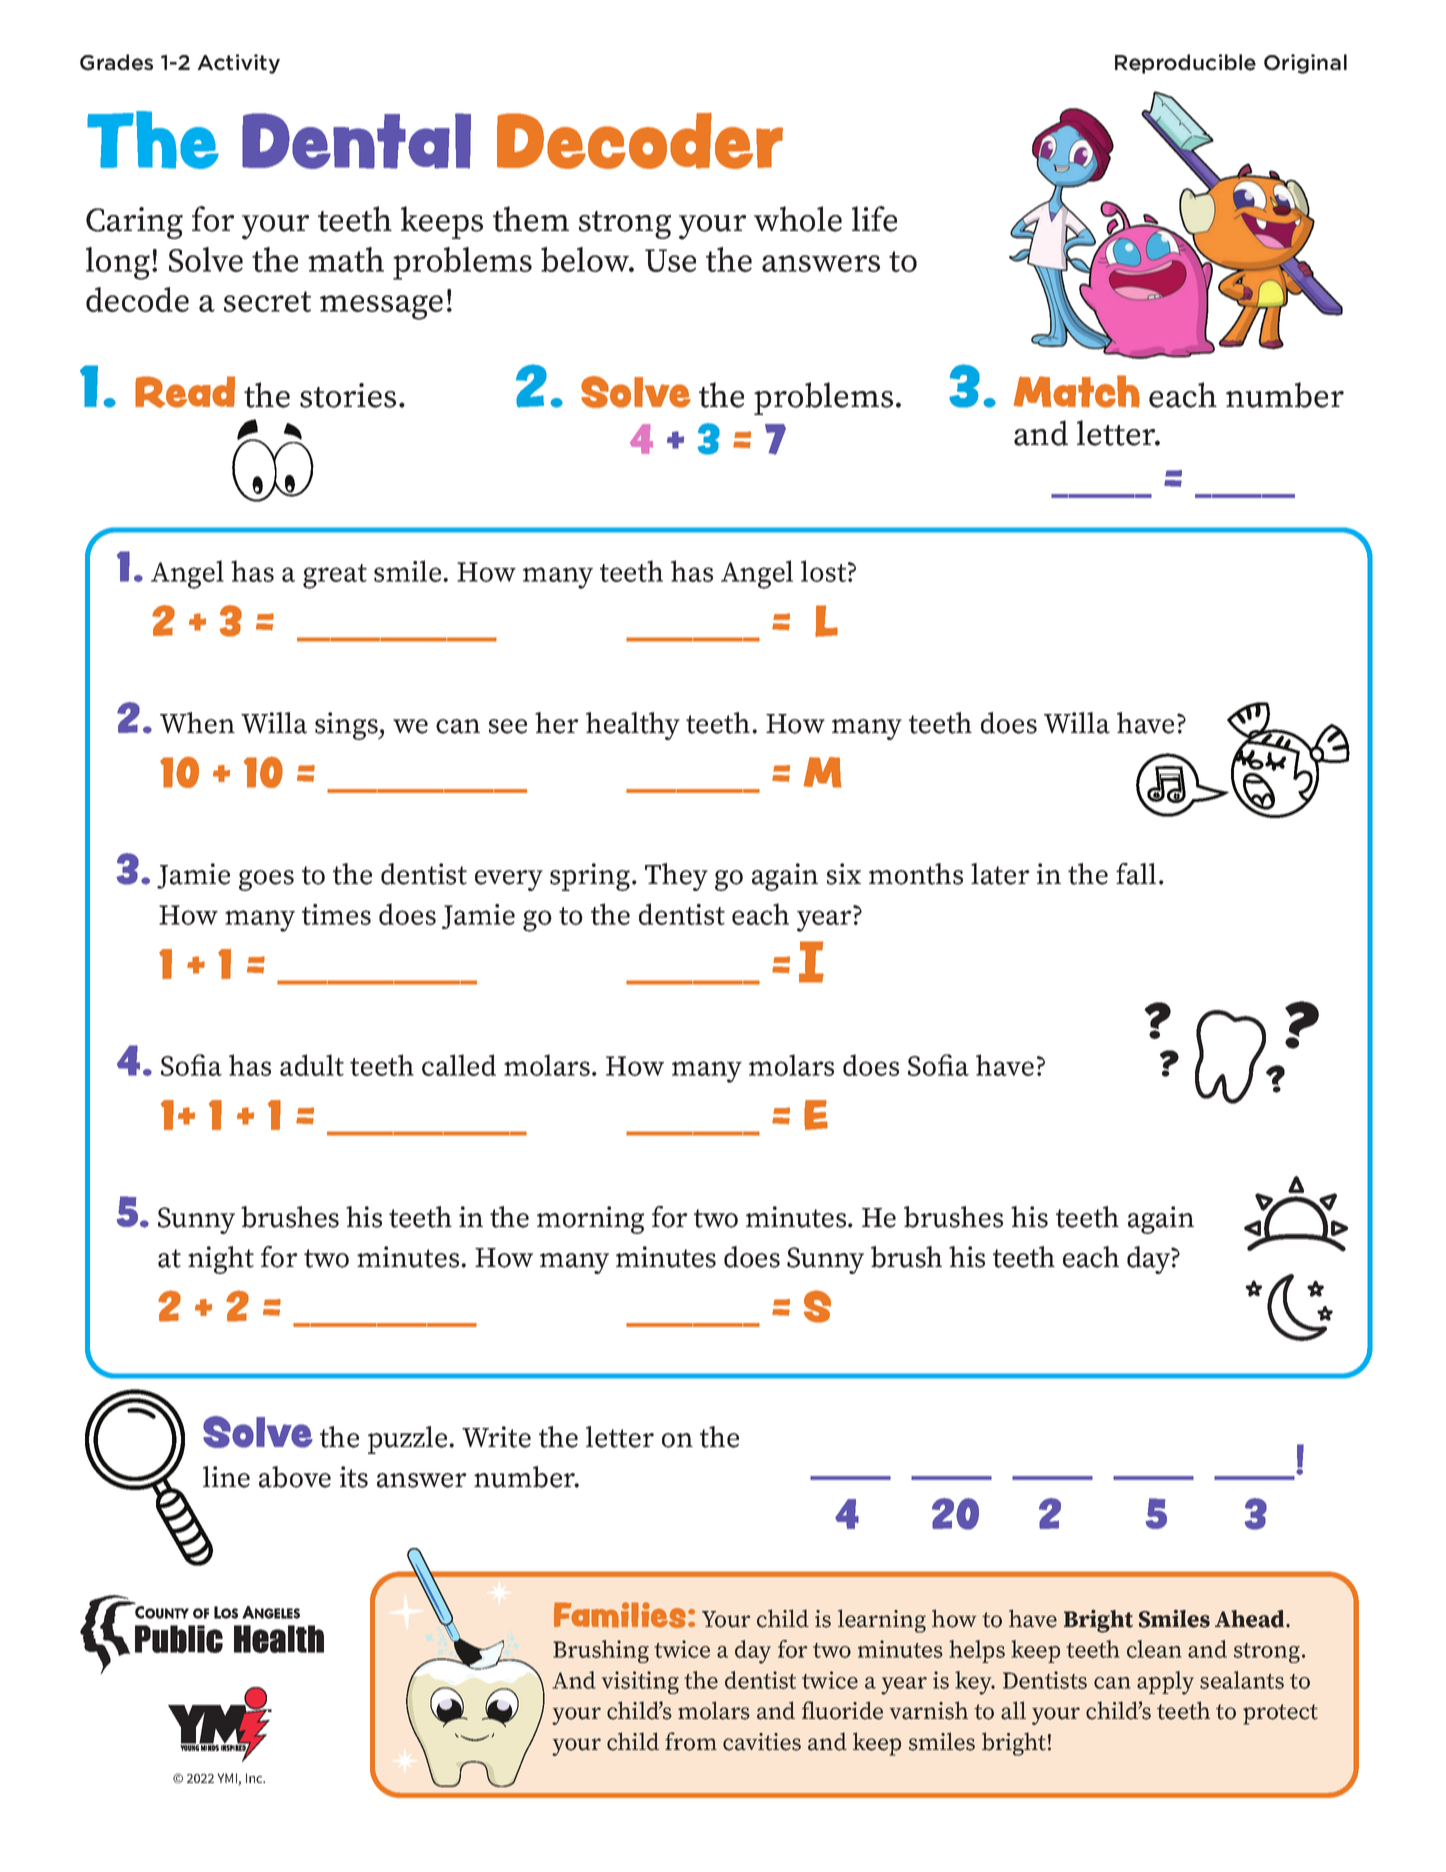  What do you see at coordinates (312, 1065) in the screenshot?
I see `adult` at bounding box center [312, 1065].
